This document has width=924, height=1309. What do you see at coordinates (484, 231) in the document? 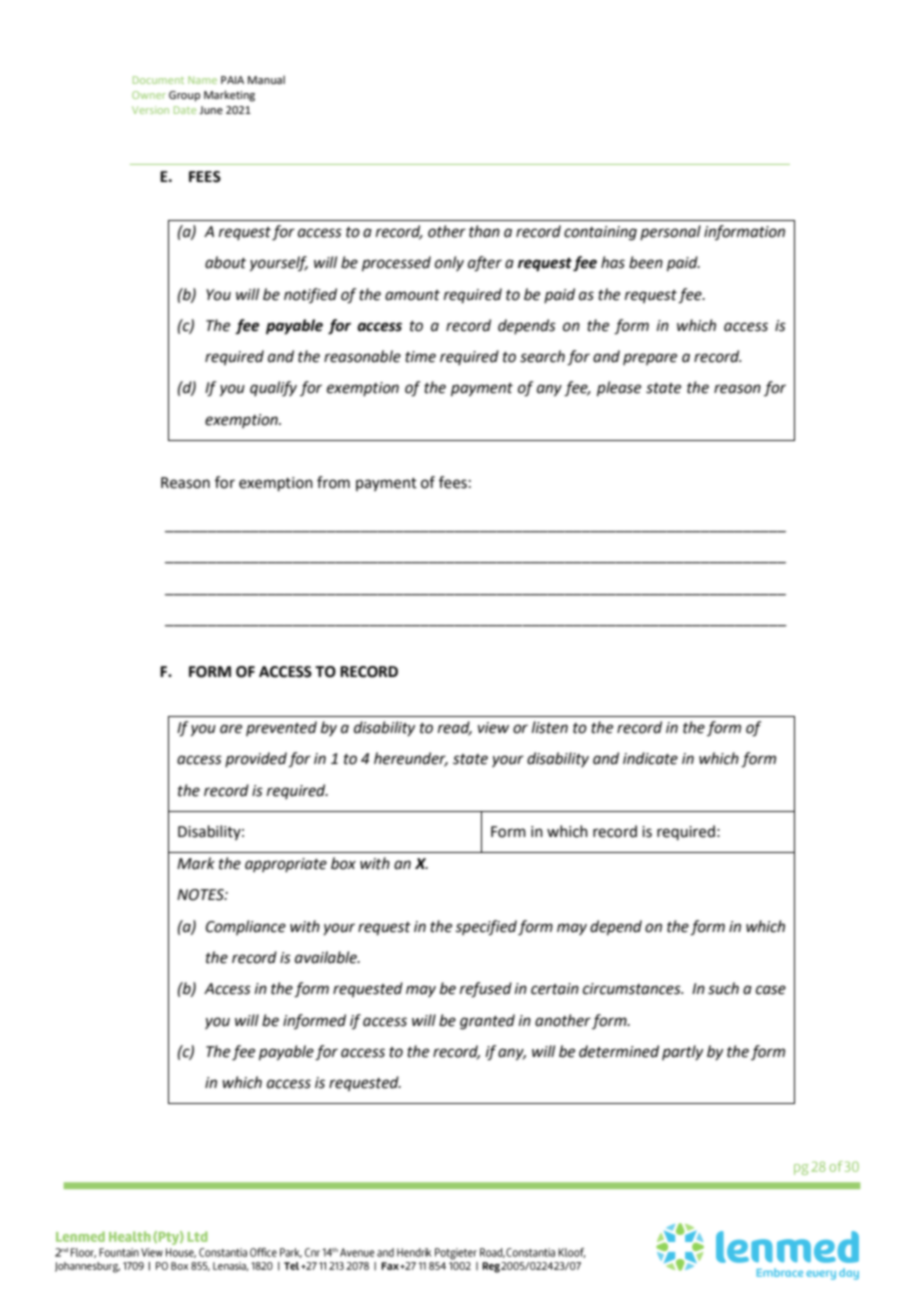
I see `than` at bounding box center [484, 231].
